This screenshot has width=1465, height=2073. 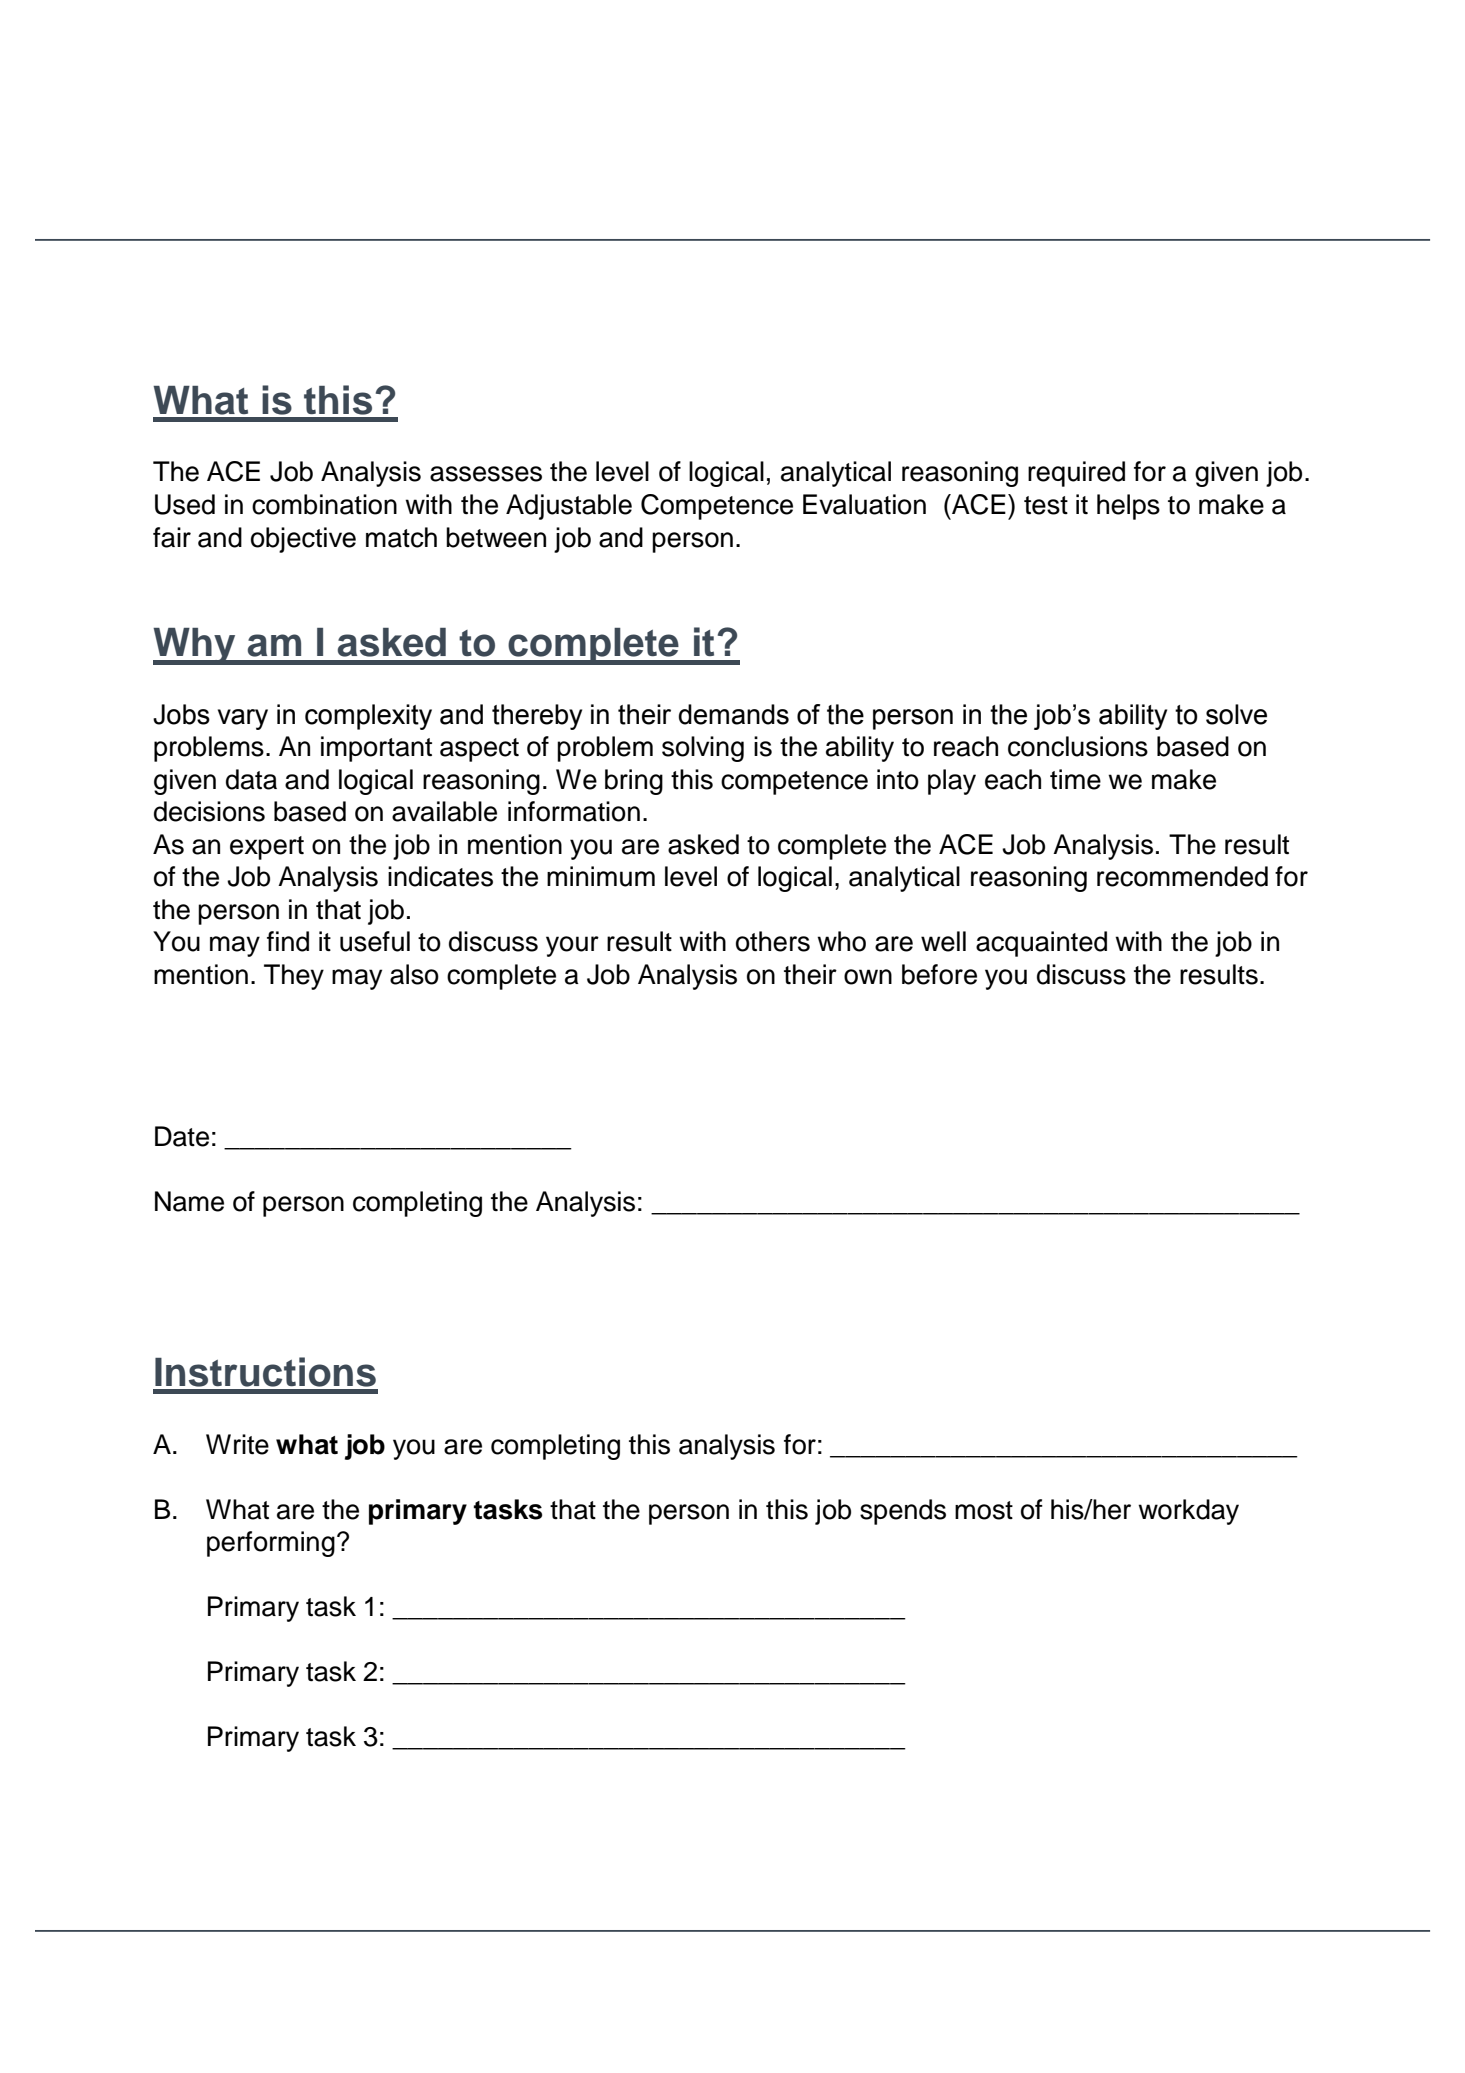 I want to click on solving, so click(x=703, y=749).
